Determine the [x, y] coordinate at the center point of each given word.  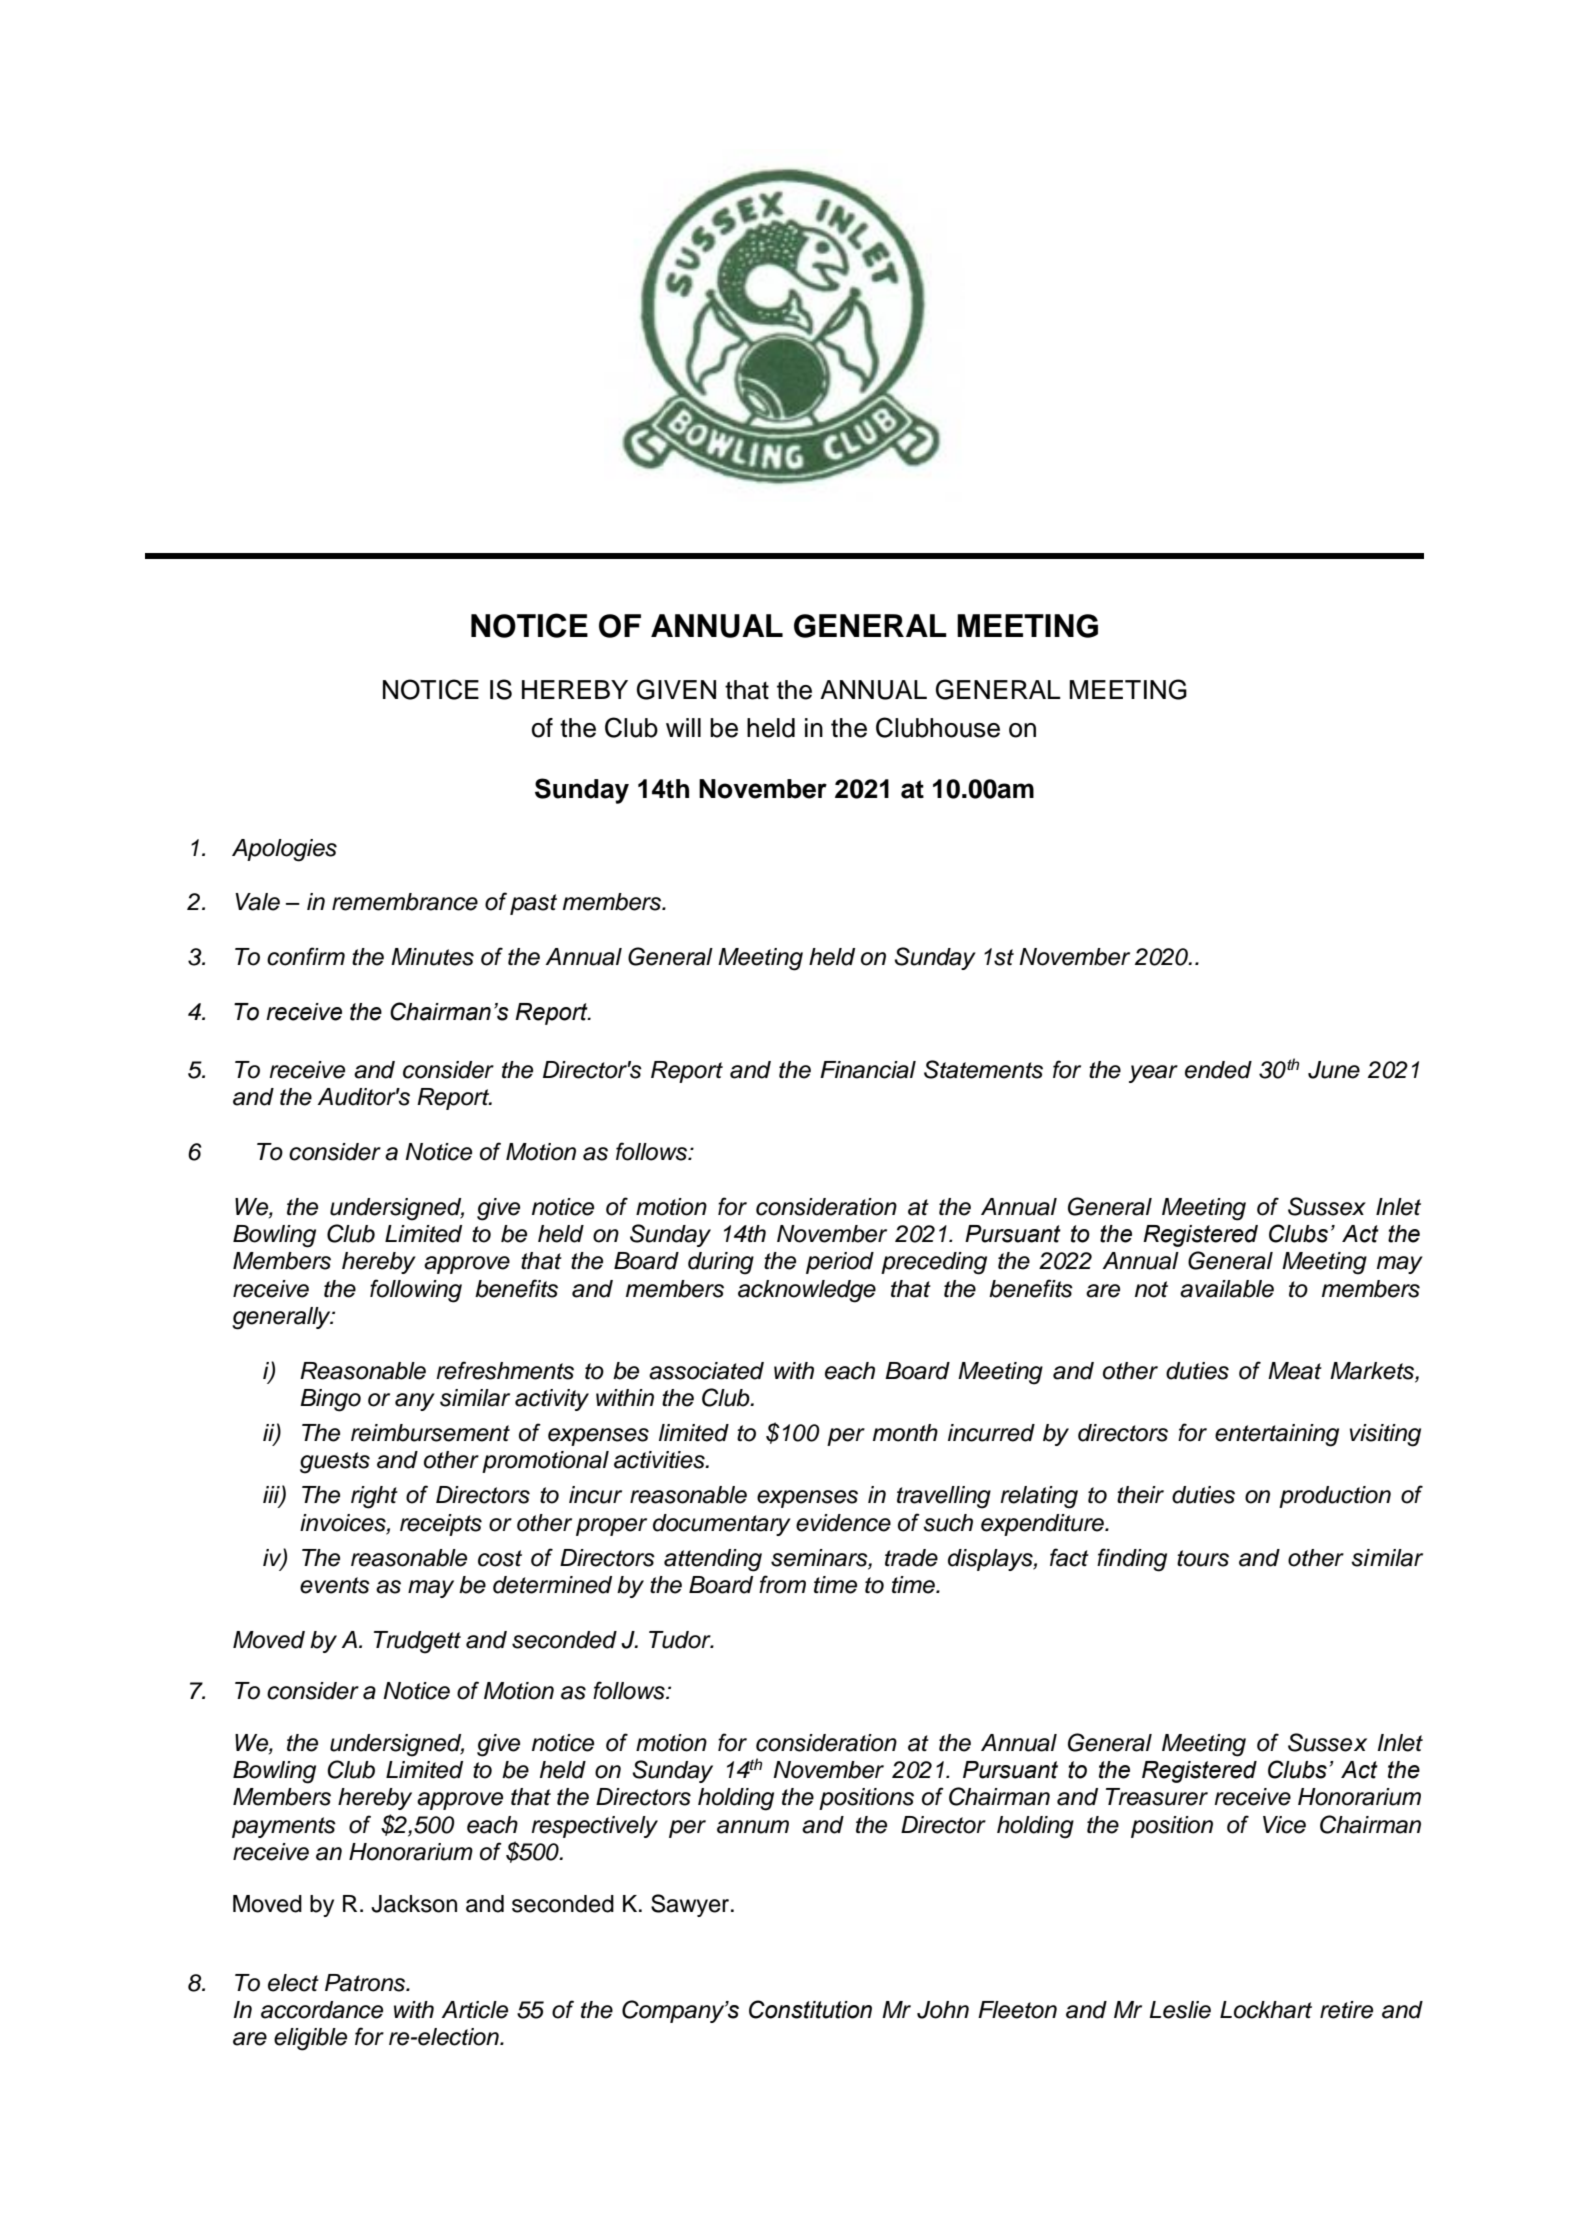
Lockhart [1266, 2010]
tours [1203, 1558]
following [416, 1291]
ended [1218, 1070]
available [1227, 1289]
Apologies [284, 850]
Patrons [366, 1983]
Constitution [810, 2009]
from [782, 1584]
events [335, 1585]
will [683, 727]
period [840, 1263]
